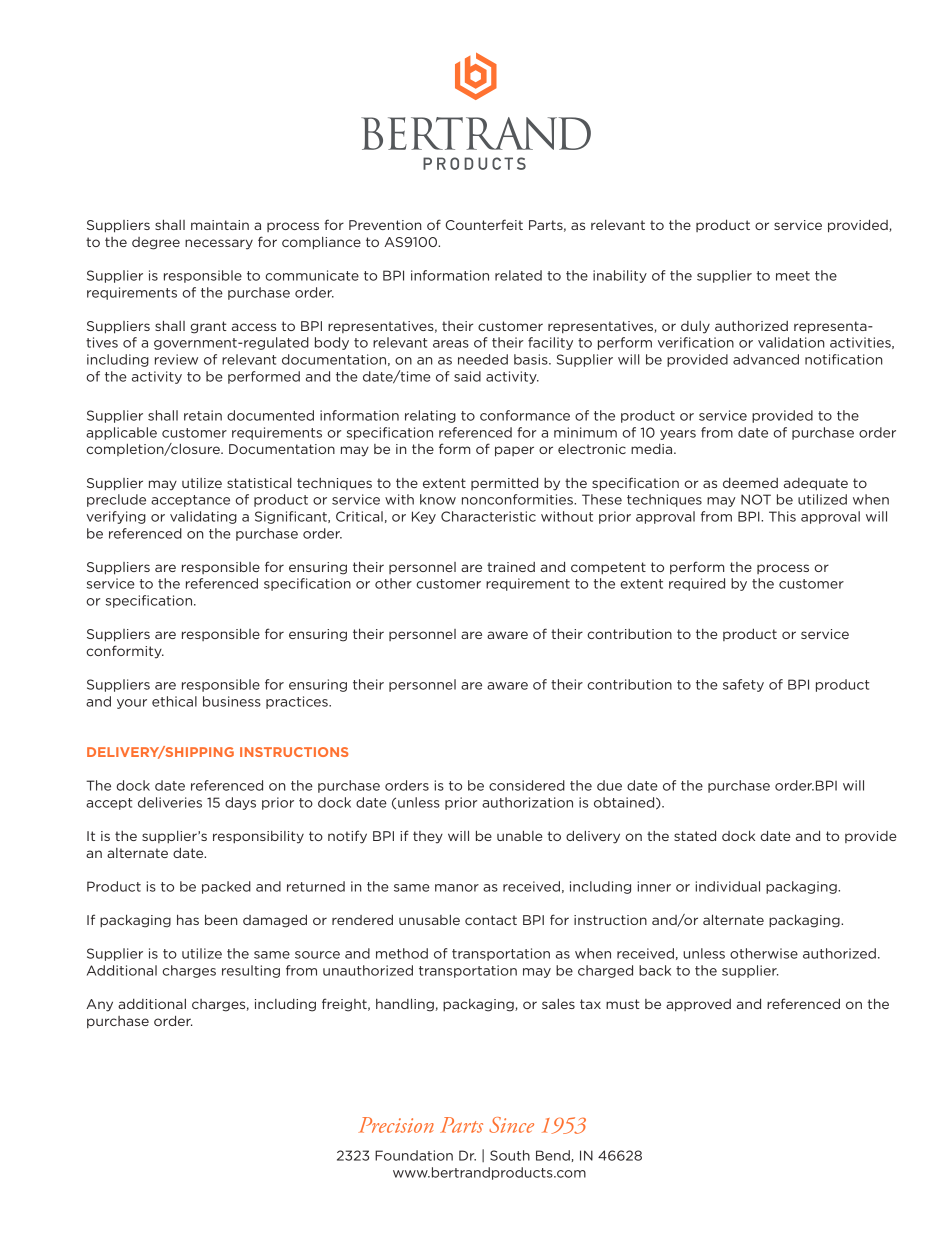 This document has height=1233, width=952. I want to click on Counterfeit, so click(484, 224).
